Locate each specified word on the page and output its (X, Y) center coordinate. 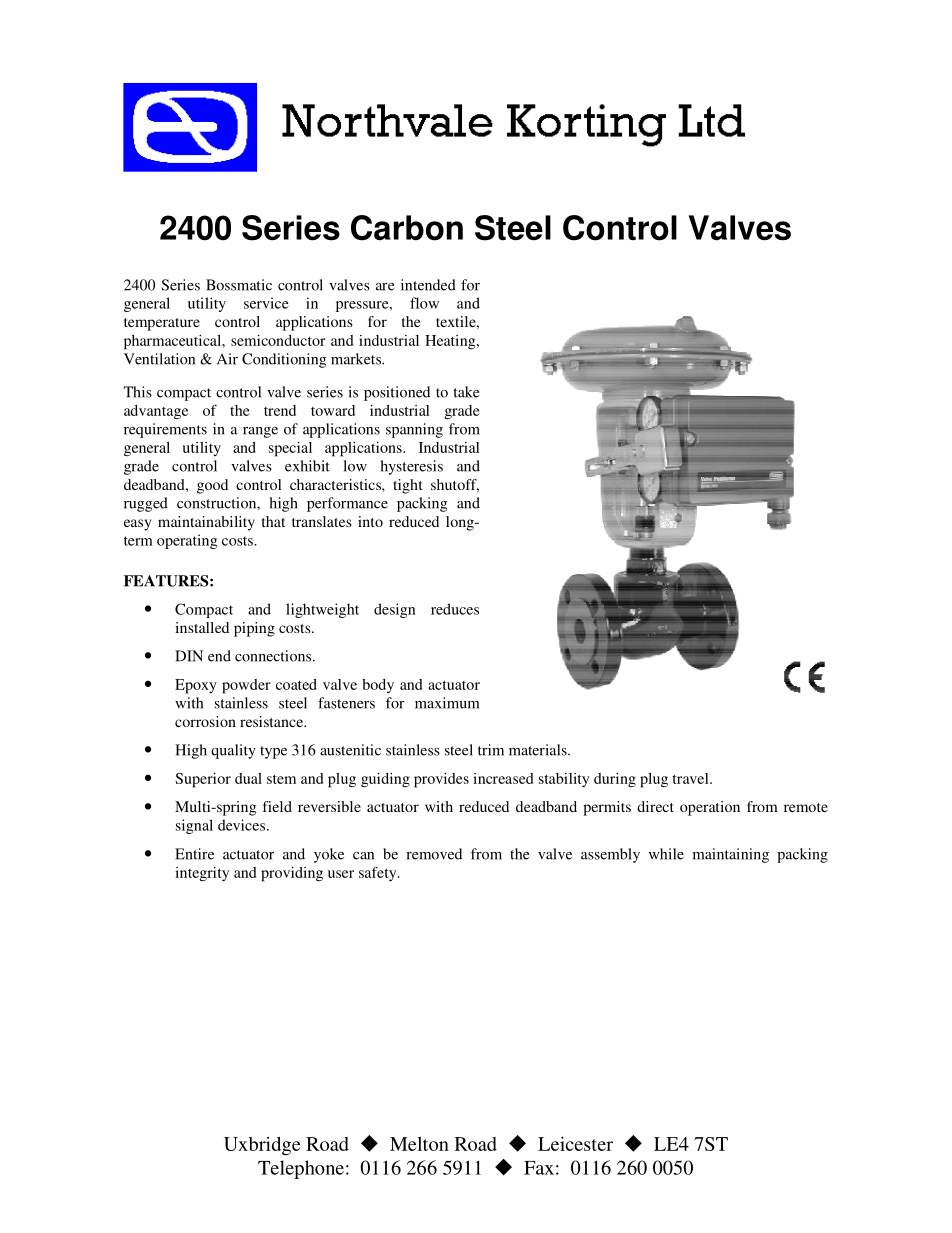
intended (428, 285)
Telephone (301, 1169)
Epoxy (196, 686)
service (266, 303)
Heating (451, 342)
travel (691, 778)
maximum (447, 703)
